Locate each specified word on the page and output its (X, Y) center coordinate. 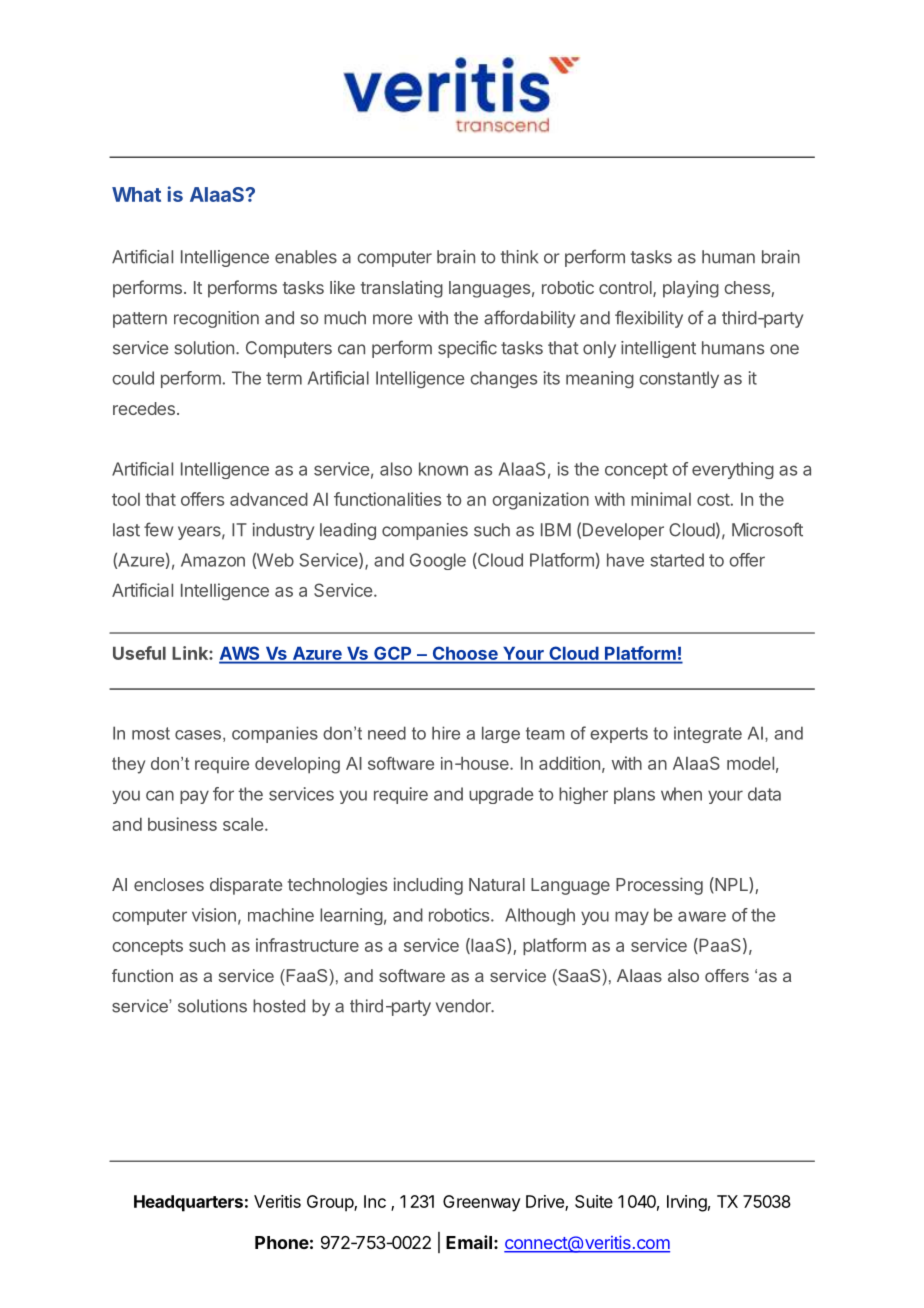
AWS (240, 654)
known (443, 469)
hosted (279, 1006)
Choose (465, 654)
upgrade (501, 795)
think (519, 257)
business (182, 824)
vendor (464, 1006)
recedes (144, 408)
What (136, 194)
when (681, 794)
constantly (679, 379)
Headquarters (188, 1203)
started (677, 560)
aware (702, 916)
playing (691, 289)
